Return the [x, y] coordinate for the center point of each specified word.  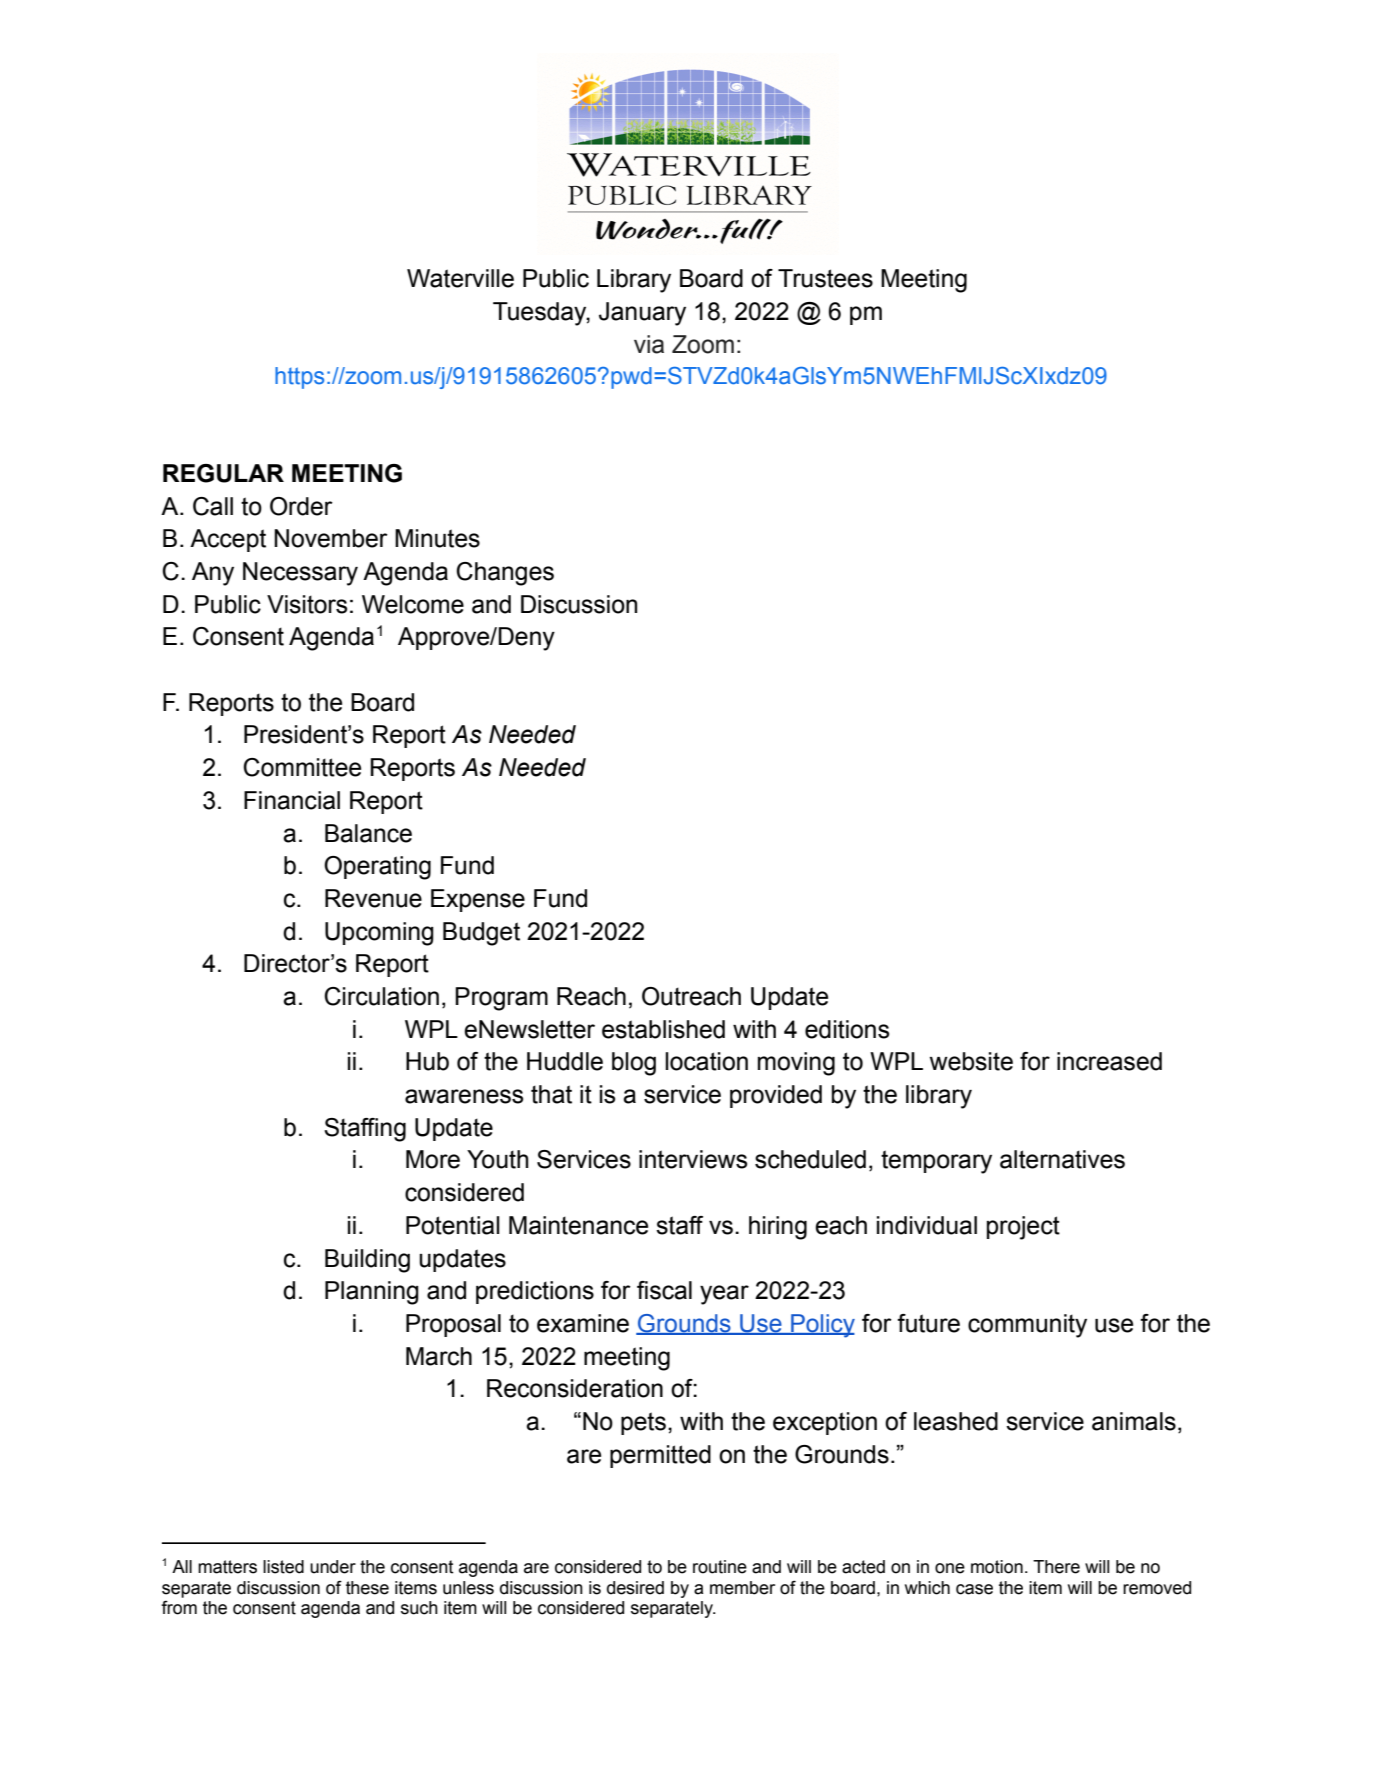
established [663, 1029]
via [649, 344]
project [1023, 1228]
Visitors [307, 604]
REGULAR [223, 473]
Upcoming [379, 934]
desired [635, 1588]
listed [283, 1567]
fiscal [664, 1290]
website [971, 1061]
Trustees [825, 278]
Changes [505, 574]
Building [367, 1261]
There [1056, 1567]
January [642, 314]
